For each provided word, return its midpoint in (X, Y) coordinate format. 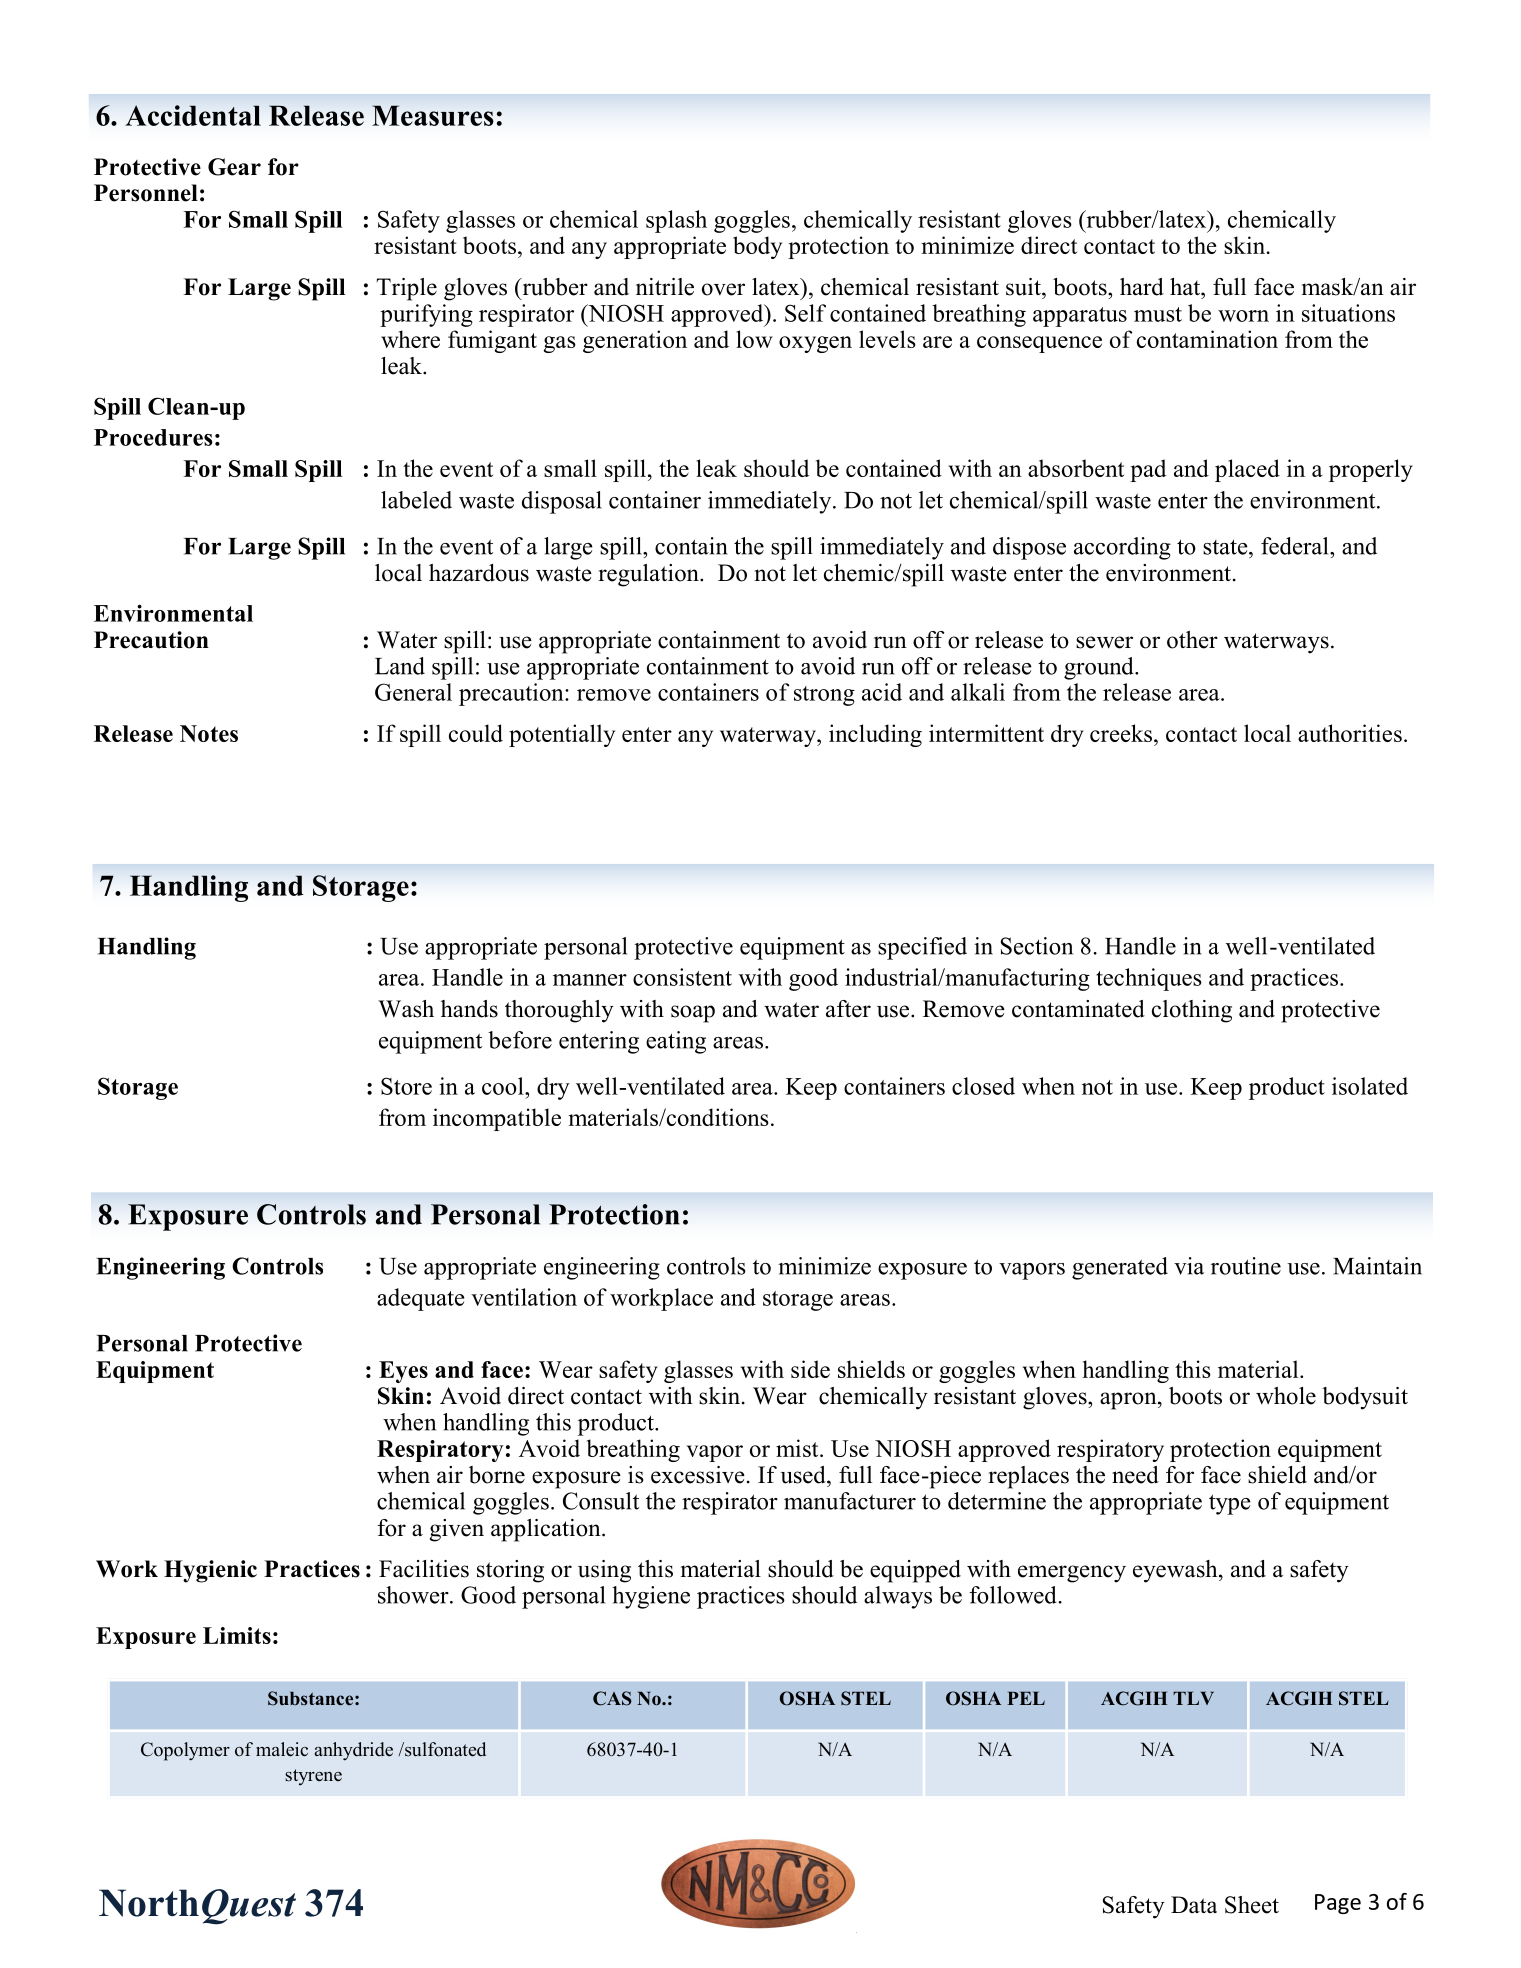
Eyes (403, 1372)
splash (676, 221)
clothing (1192, 1011)
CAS (612, 1698)
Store (406, 1086)
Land (400, 666)
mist (798, 1448)
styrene (313, 1777)
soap (693, 1014)
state (1226, 547)
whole (1286, 1396)
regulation (649, 575)
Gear (234, 167)
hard (1142, 287)
